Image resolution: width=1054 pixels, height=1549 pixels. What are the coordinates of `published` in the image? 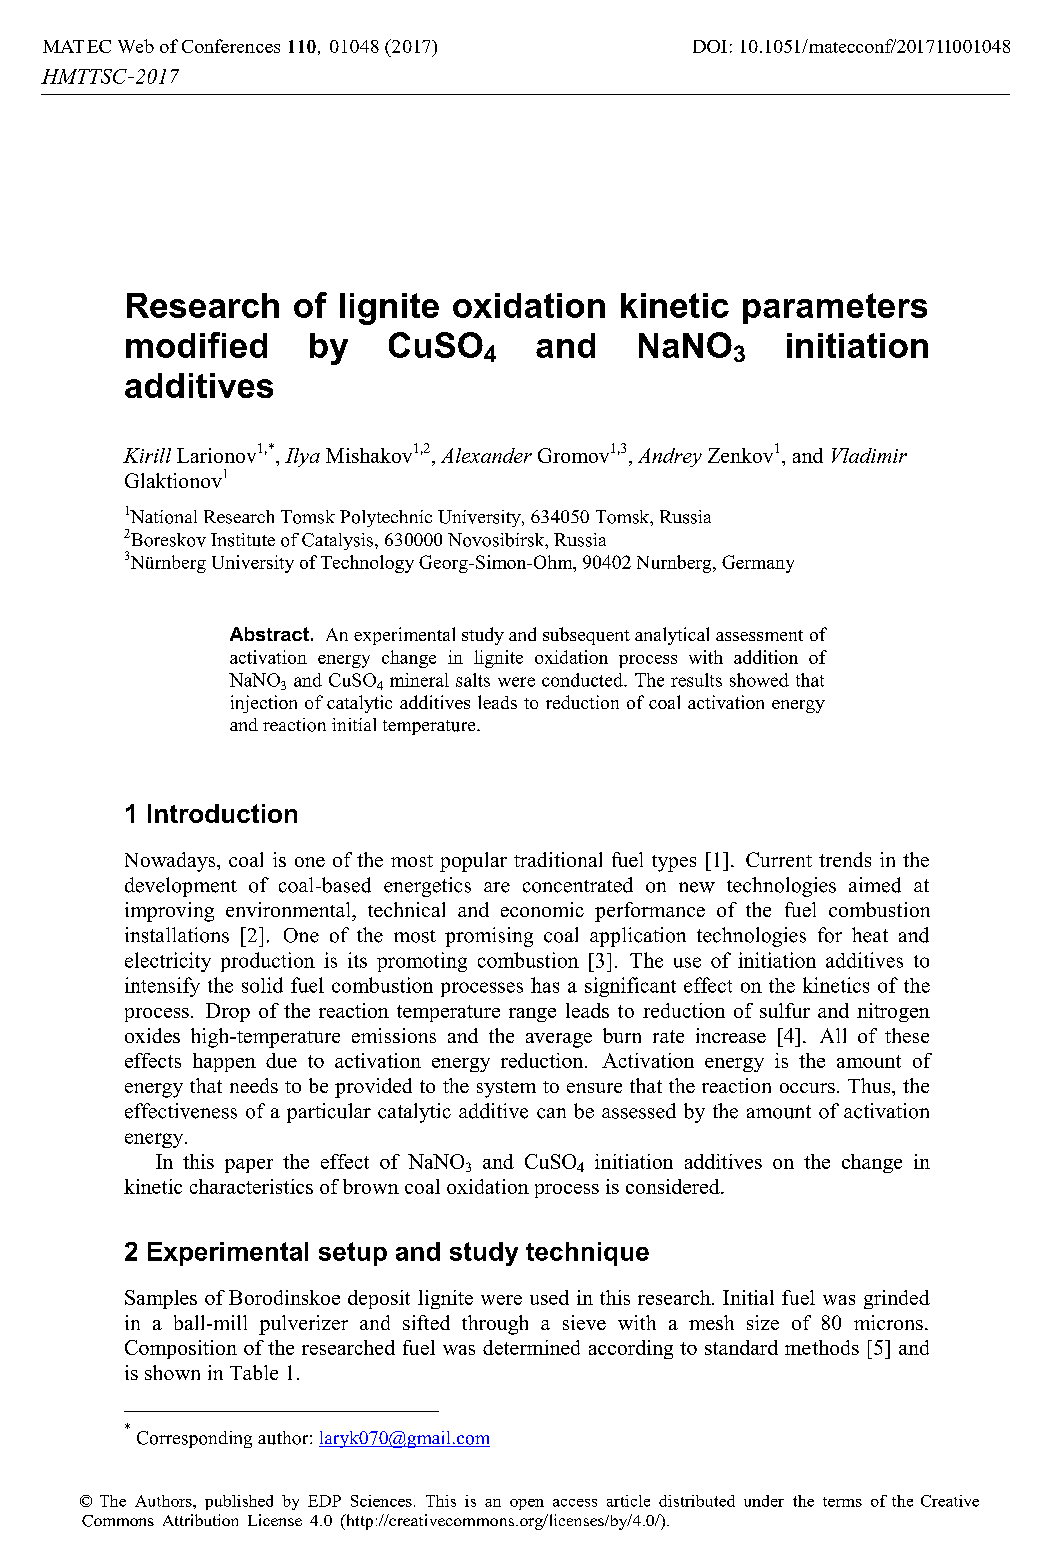 It's located at (239, 1502).
